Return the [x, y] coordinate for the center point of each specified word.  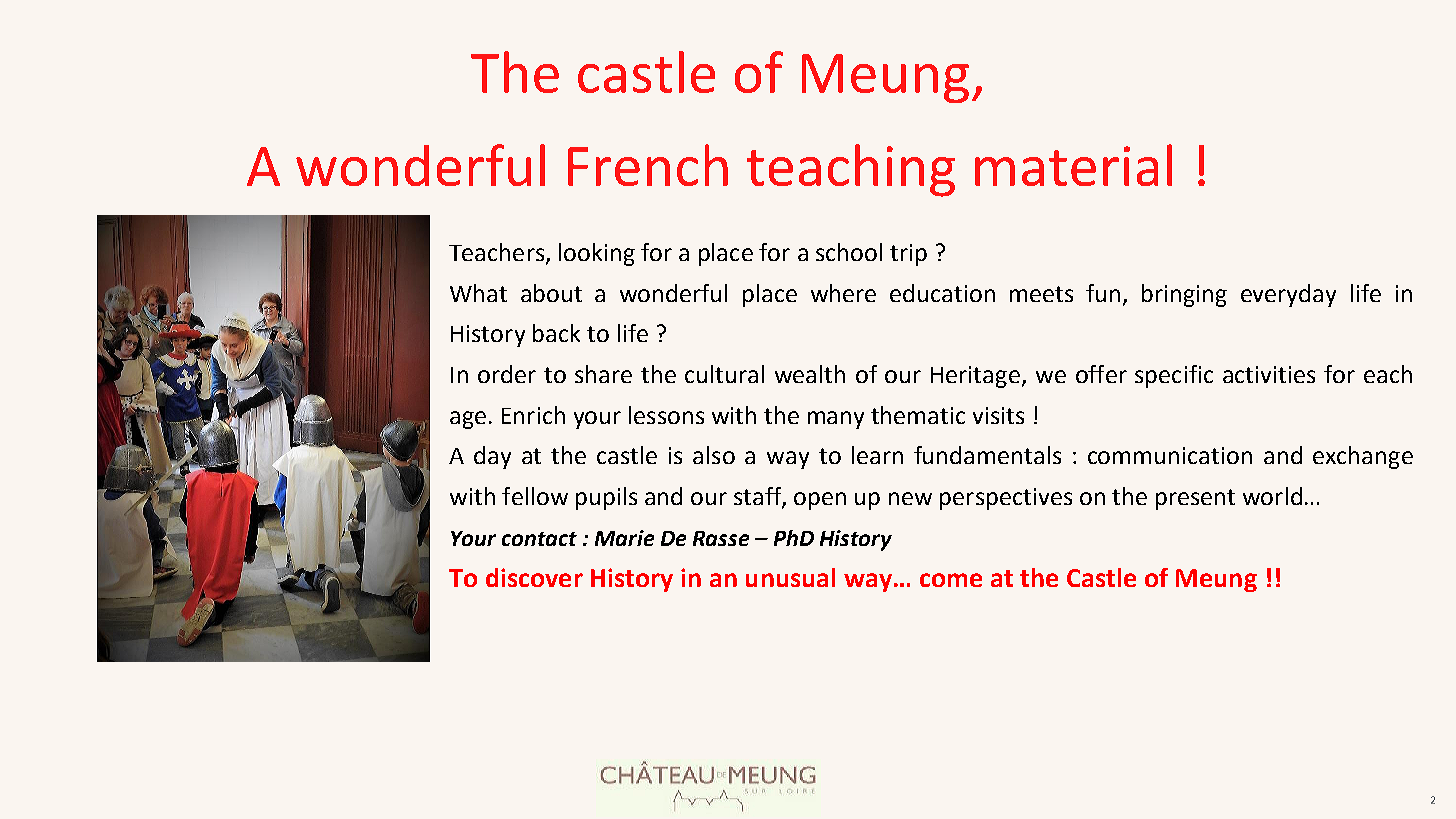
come [951, 580]
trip [908, 255]
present [1195, 499]
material [1073, 165]
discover [534, 577]
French [648, 165]
